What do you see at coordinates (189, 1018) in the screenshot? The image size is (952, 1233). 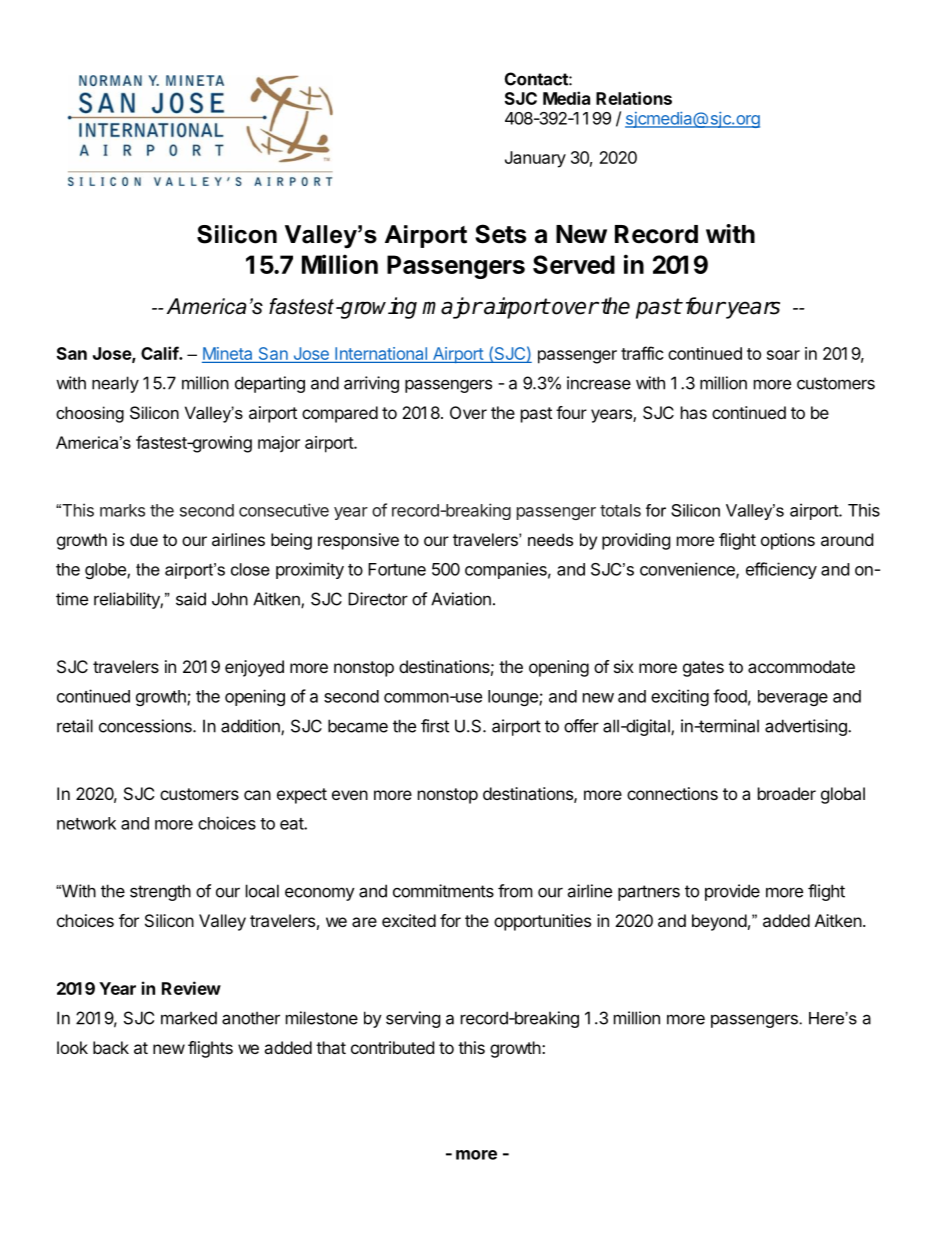 I see `marked` at bounding box center [189, 1018].
